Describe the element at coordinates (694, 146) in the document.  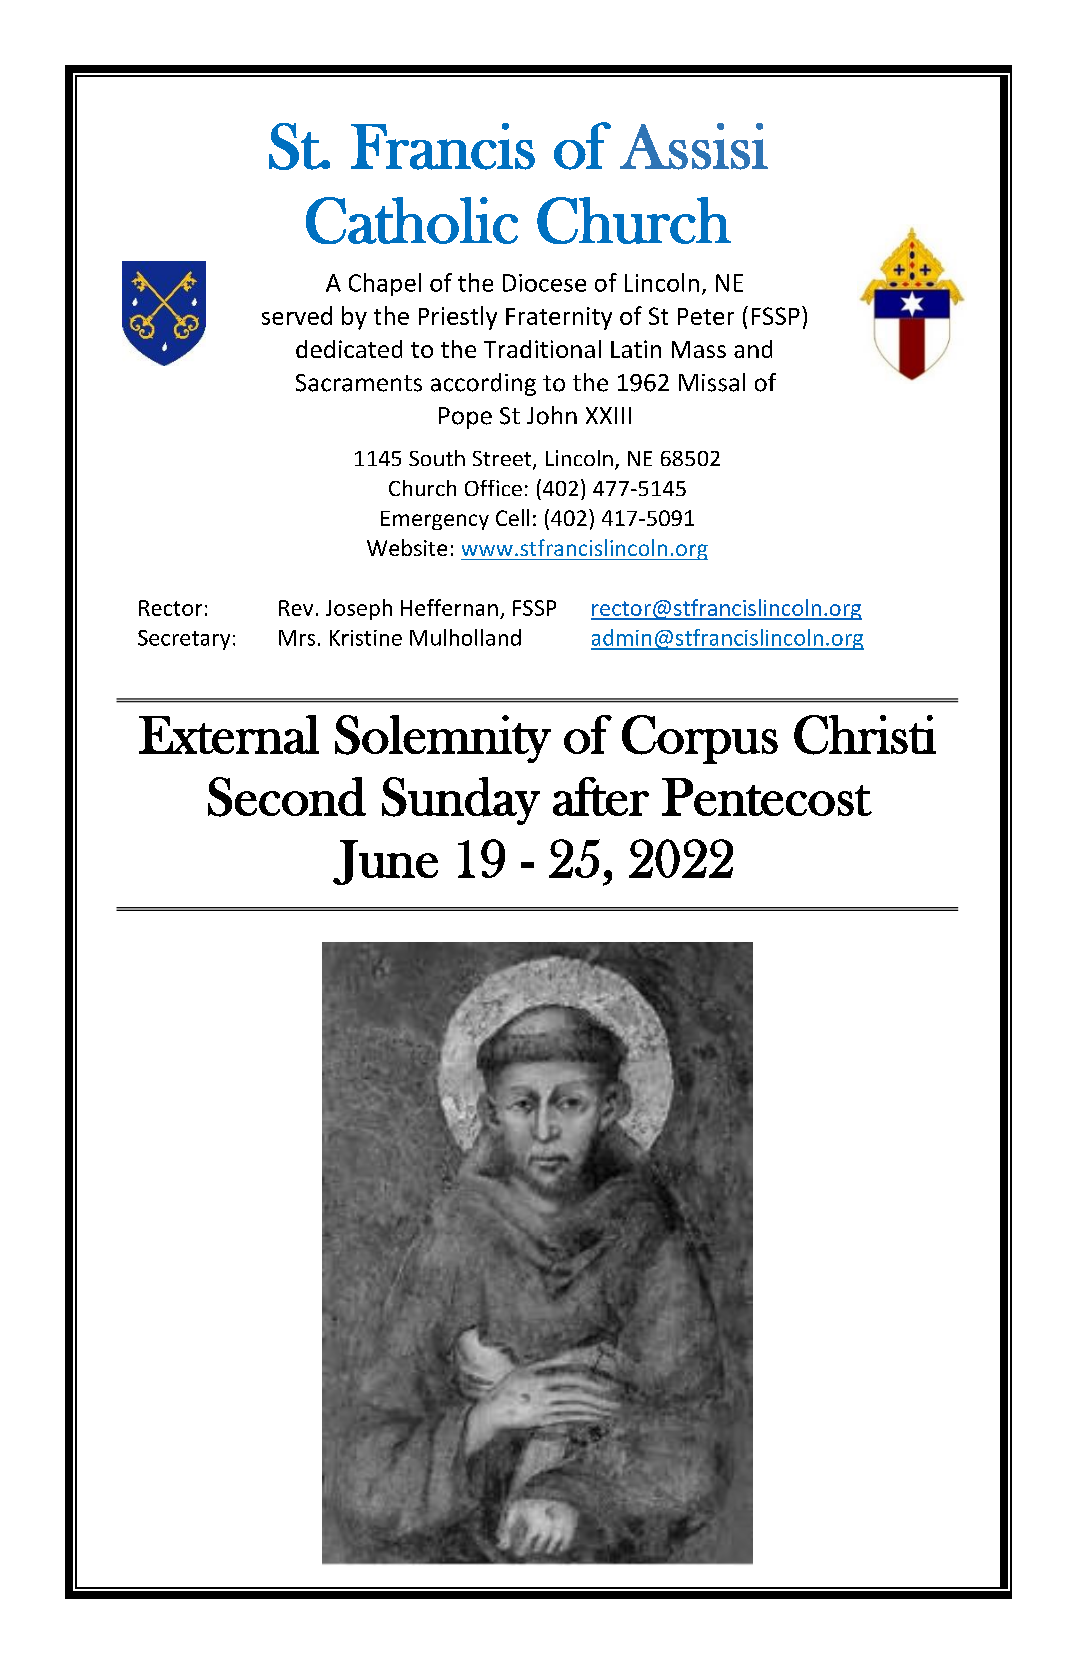
I see `Assisi` at that location.
